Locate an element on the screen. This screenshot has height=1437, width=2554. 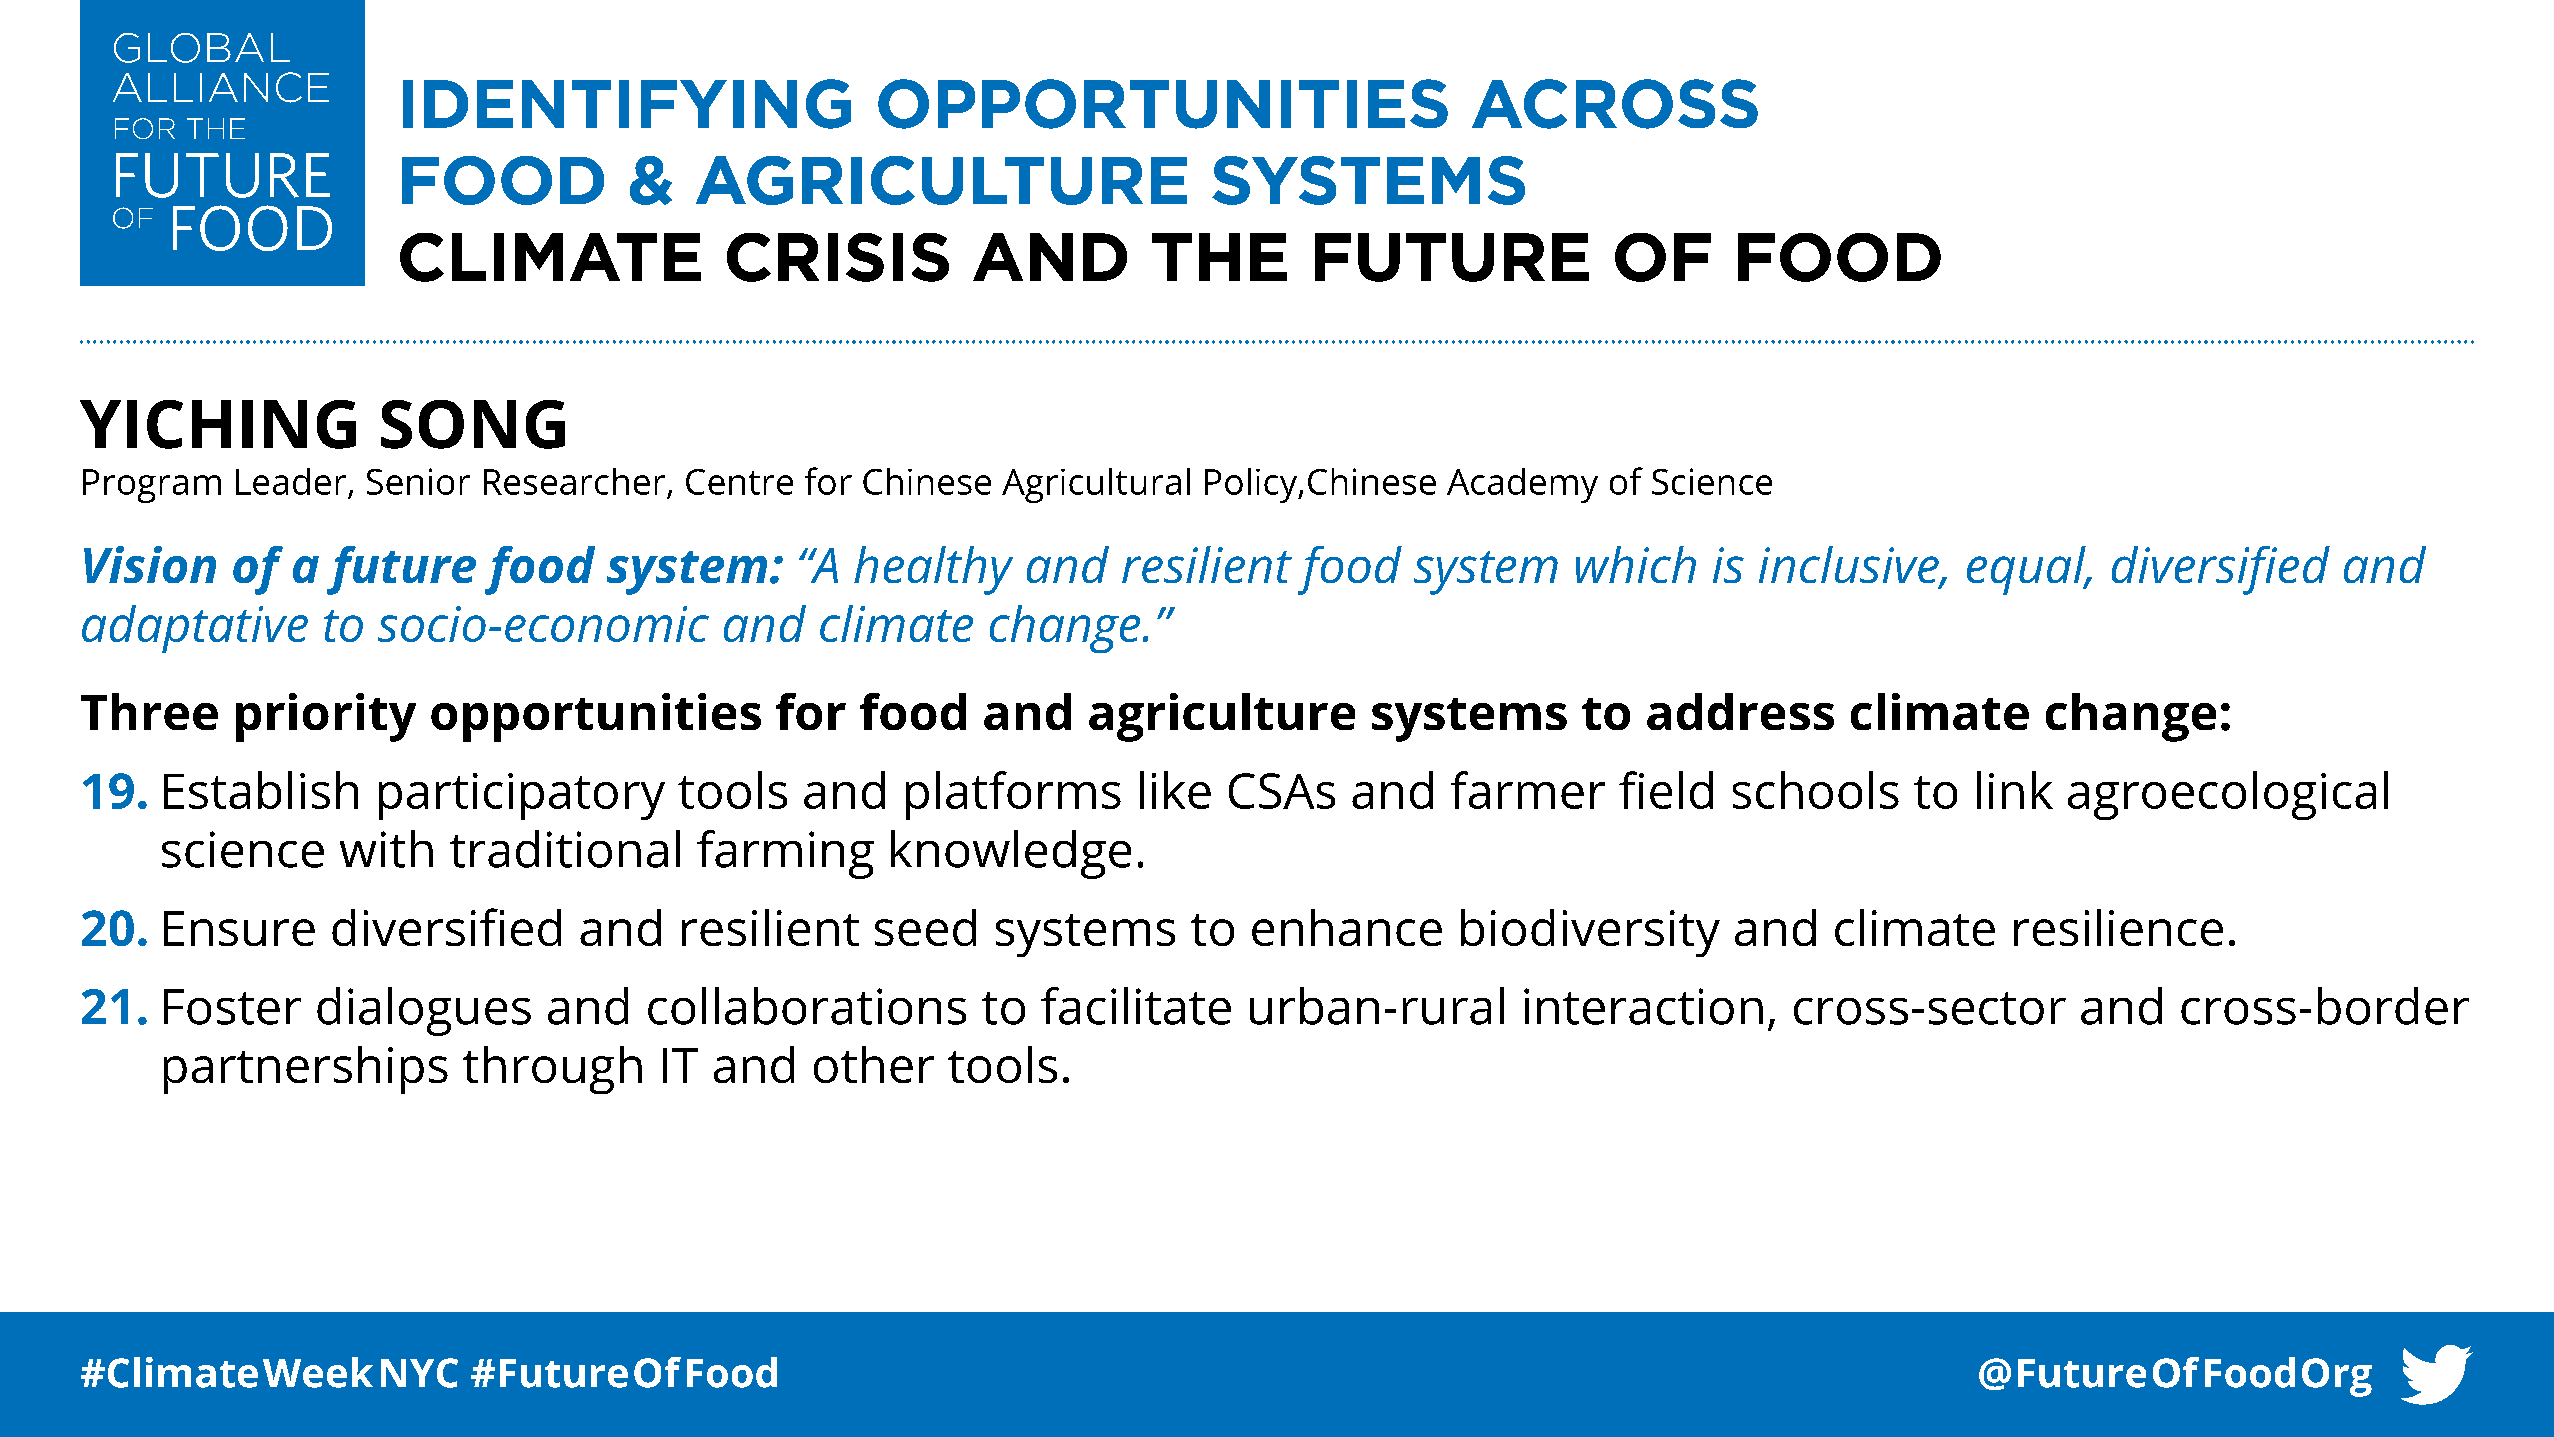
priority is located at coordinates (326, 717).
